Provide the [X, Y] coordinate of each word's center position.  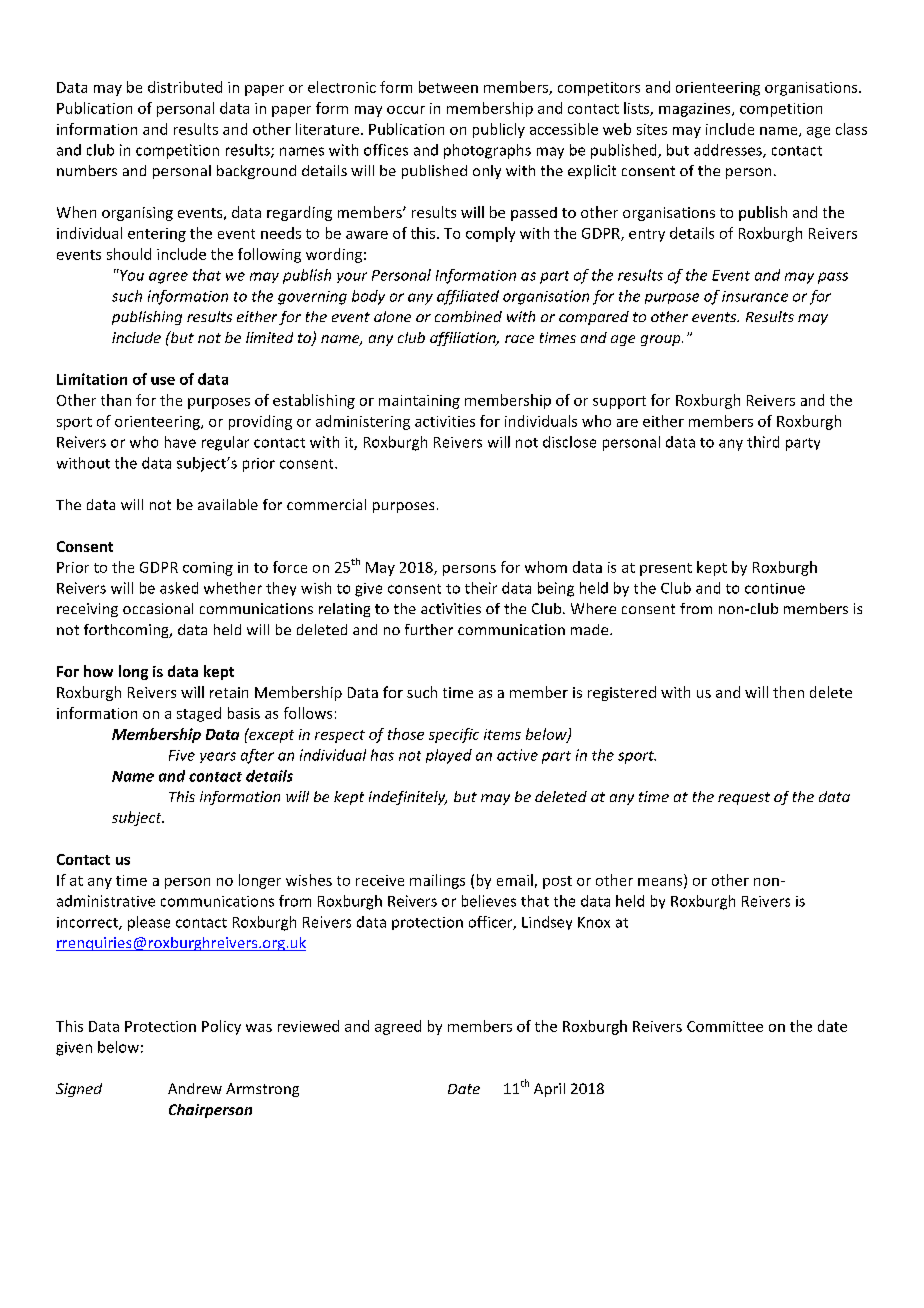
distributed [185, 87]
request [744, 798]
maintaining [419, 402]
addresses [729, 151]
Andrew [195, 1088]
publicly [499, 130]
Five [182, 755]
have [180, 442]
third [763, 442]
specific [454, 735]
